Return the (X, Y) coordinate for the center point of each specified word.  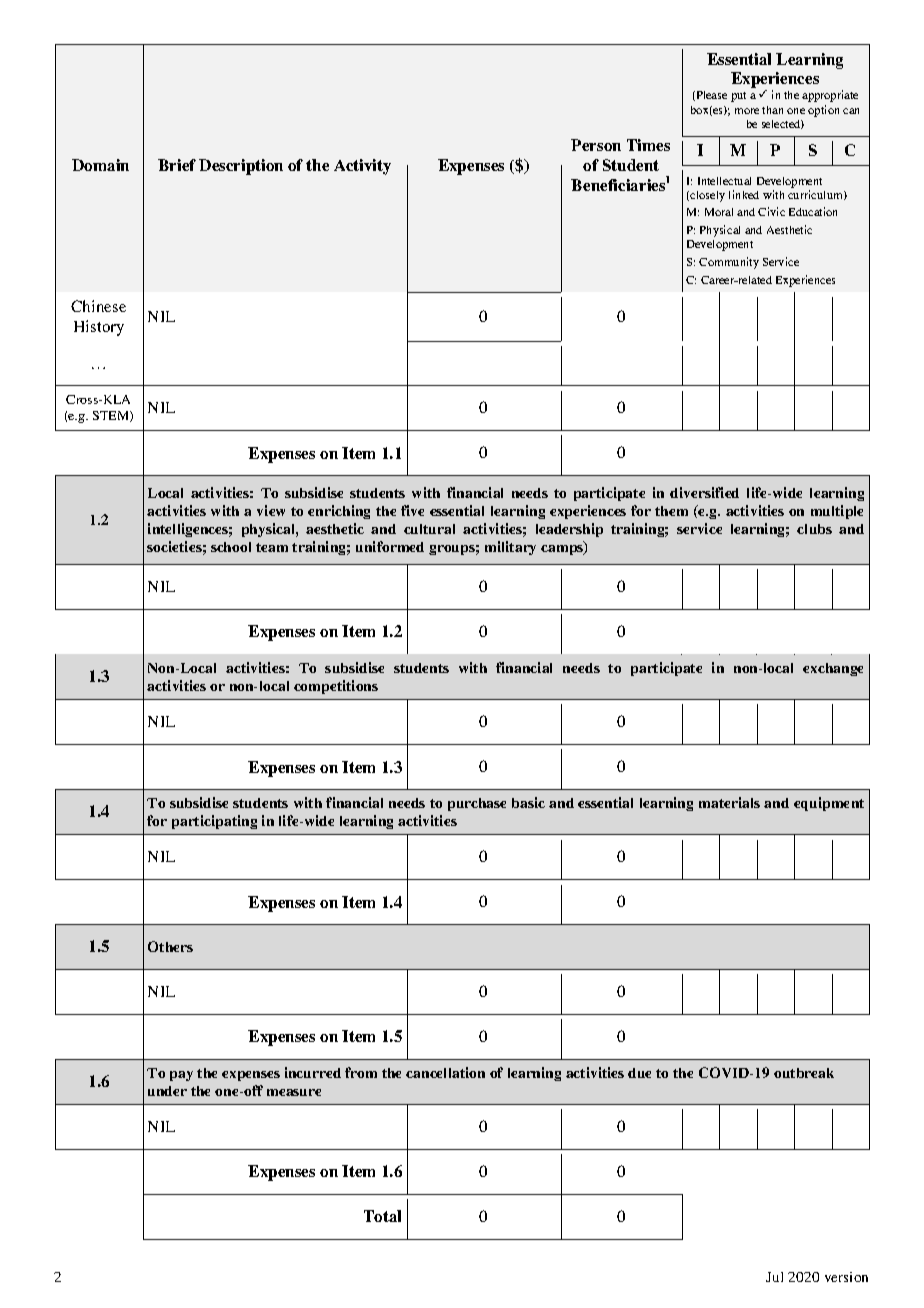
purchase (477, 804)
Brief (177, 165)
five (412, 510)
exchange (833, 669)
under (167, 1091)
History (99, 328)
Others (170, 946)
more (747, 111)
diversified (704, 492)
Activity (362, 167)
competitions (336, 687)
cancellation (445, 1072)
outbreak (804, 1073)
